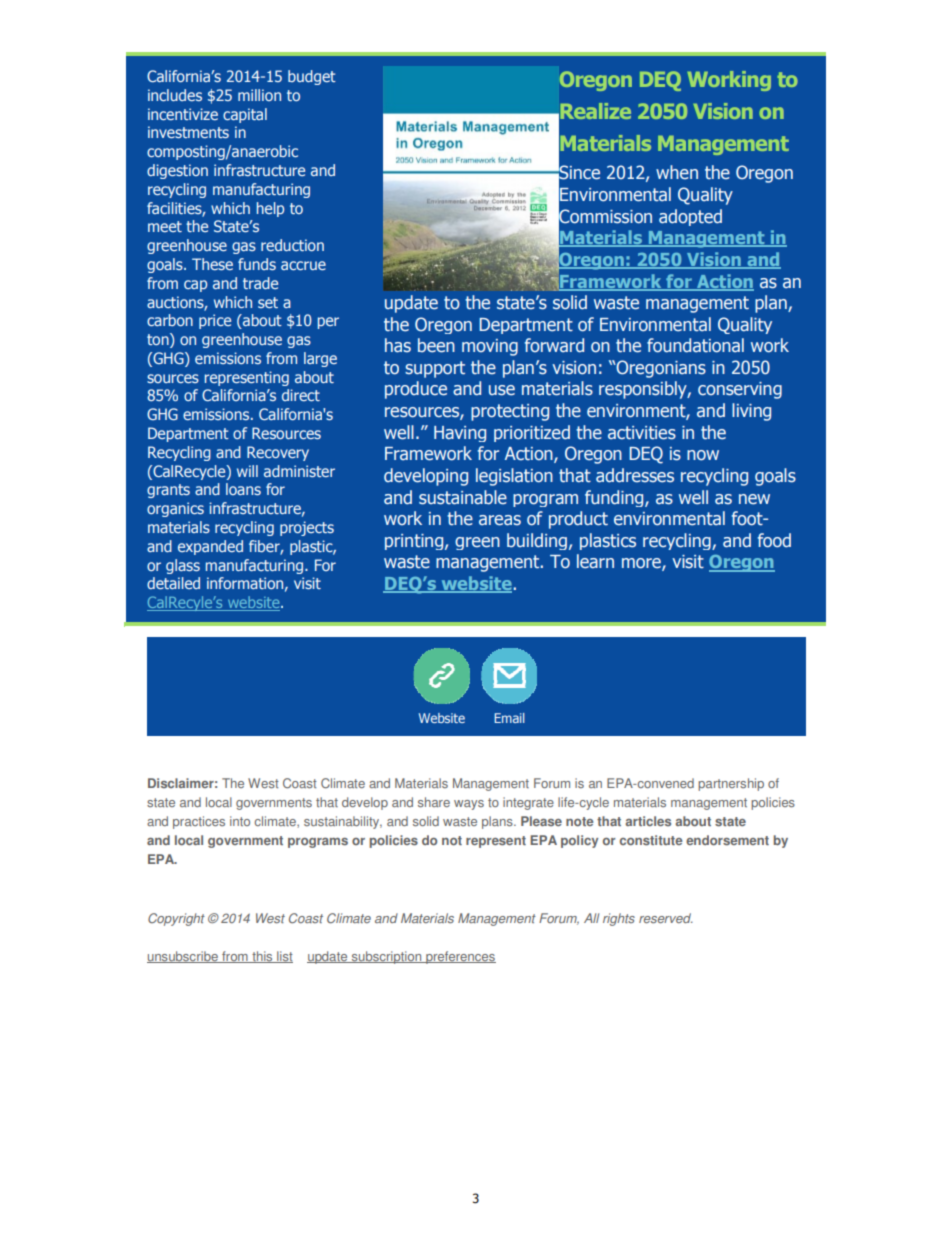  Describe the element at coordinates (642, 564) in the document. I see `more` at that location.
